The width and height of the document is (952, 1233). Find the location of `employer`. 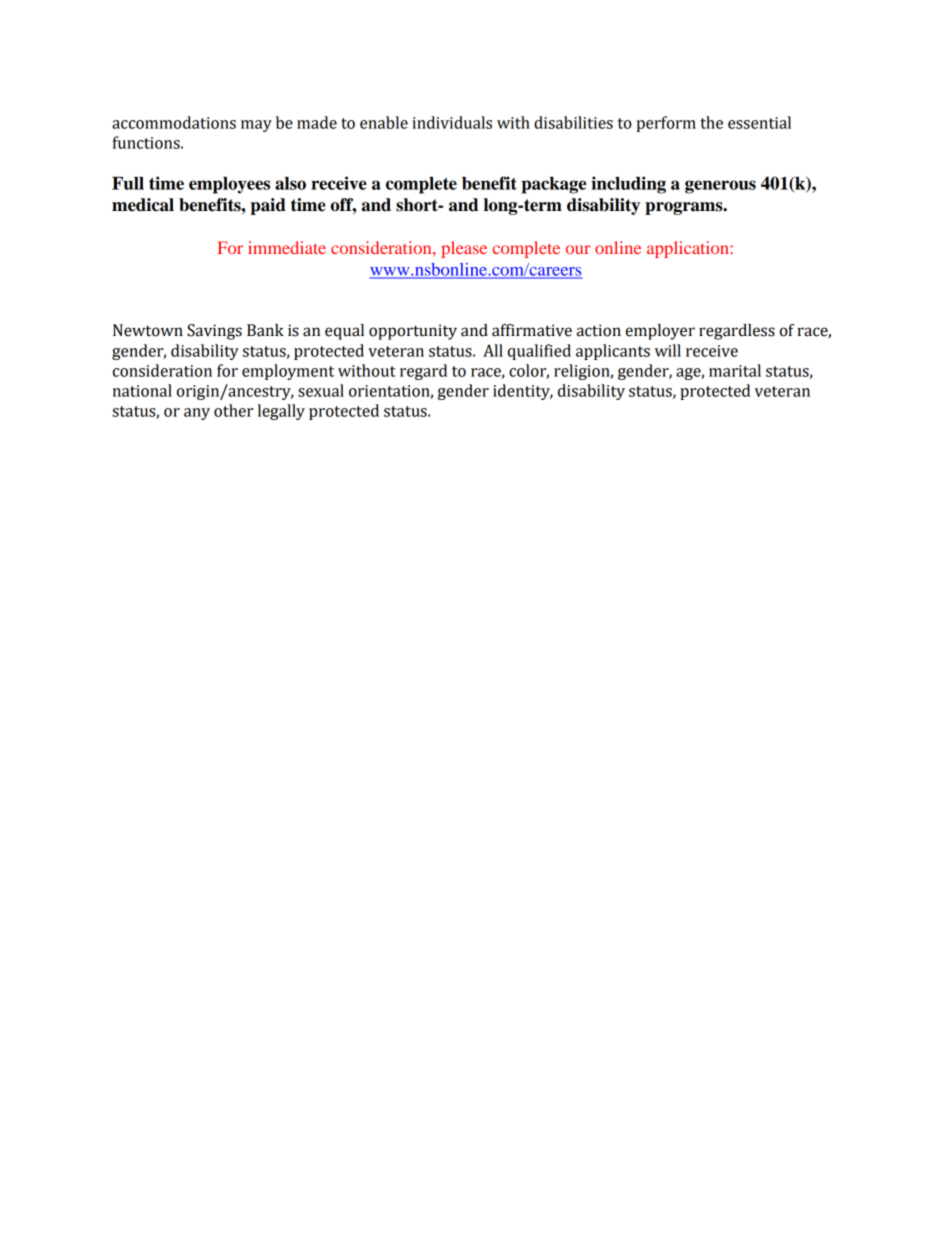

employer is located at coordinates (660, 332).
